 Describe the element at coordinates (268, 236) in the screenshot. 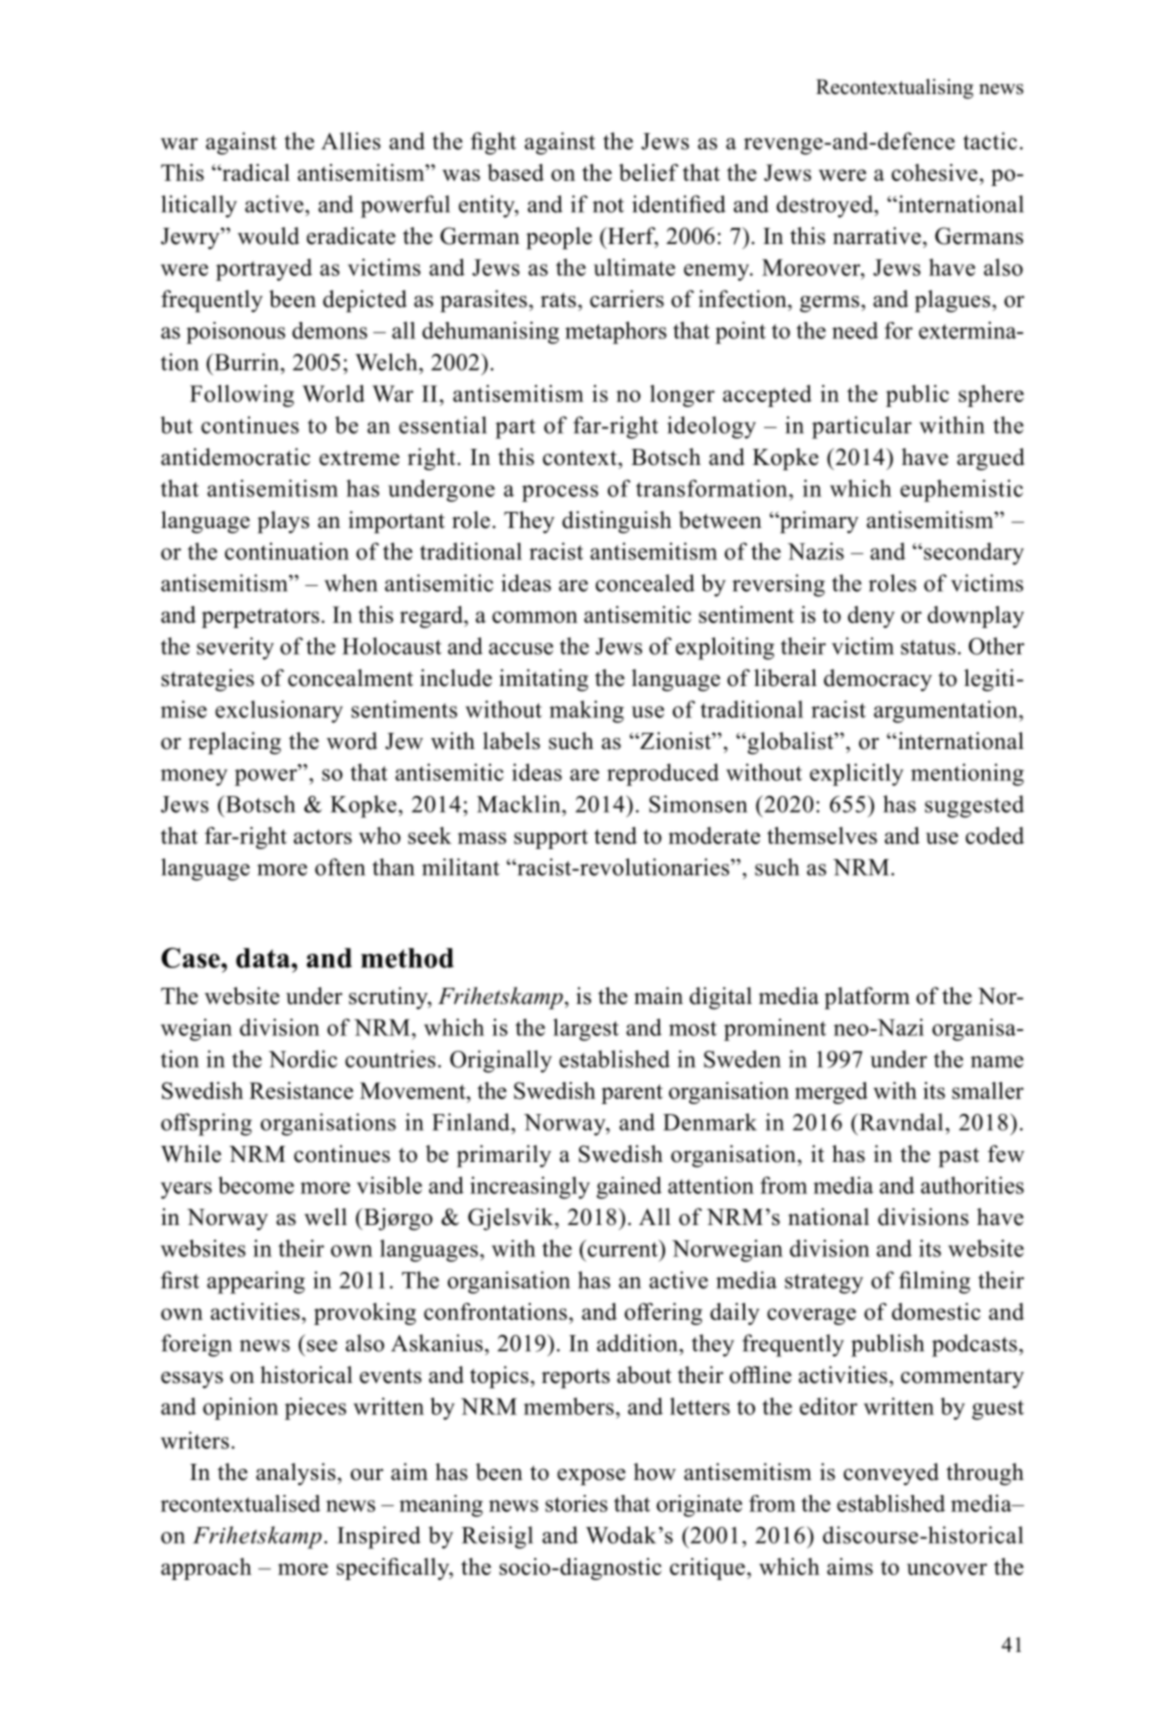

I see `would` at that location.
